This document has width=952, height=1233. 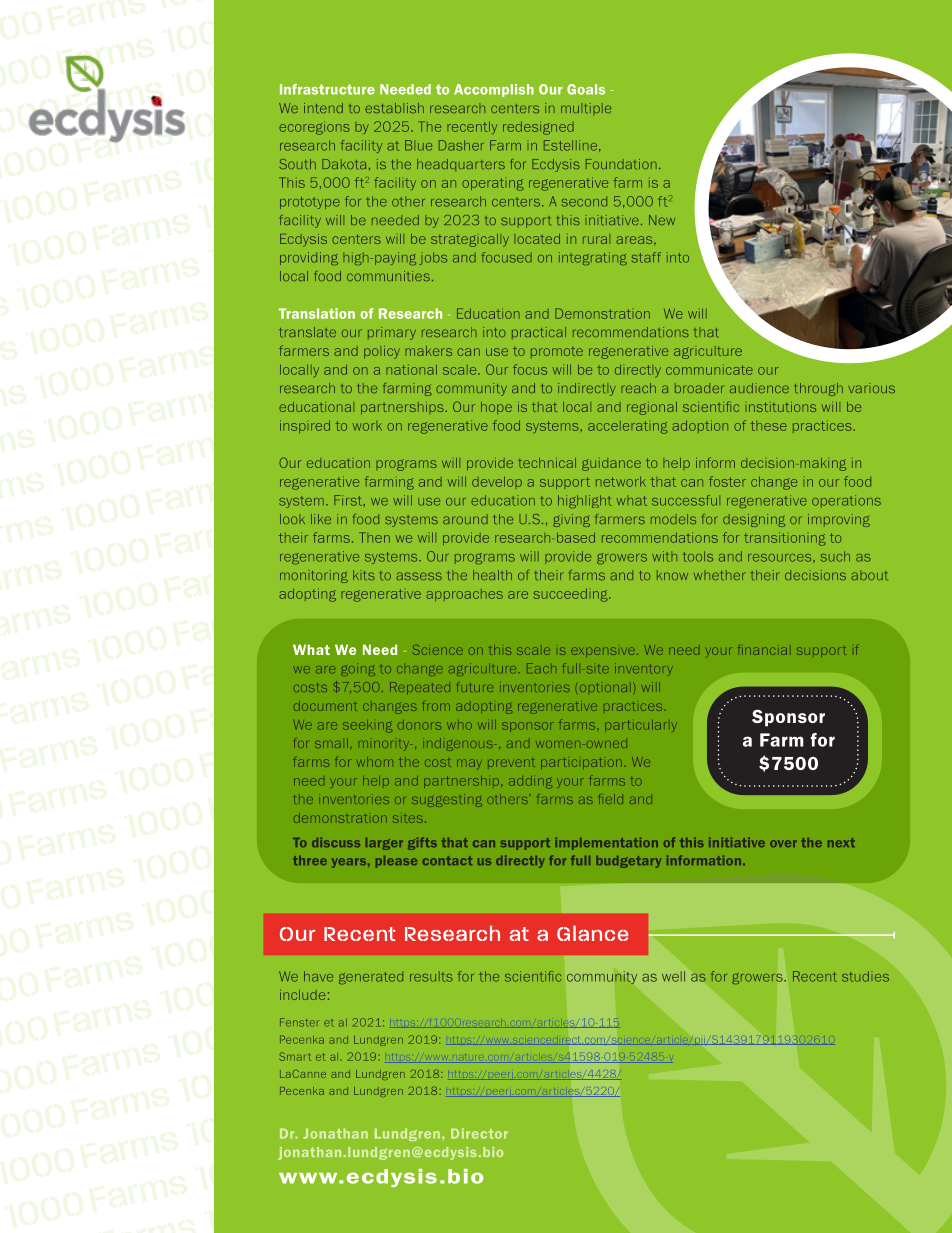 I want to click on adding, so click(x=530, y=782).
